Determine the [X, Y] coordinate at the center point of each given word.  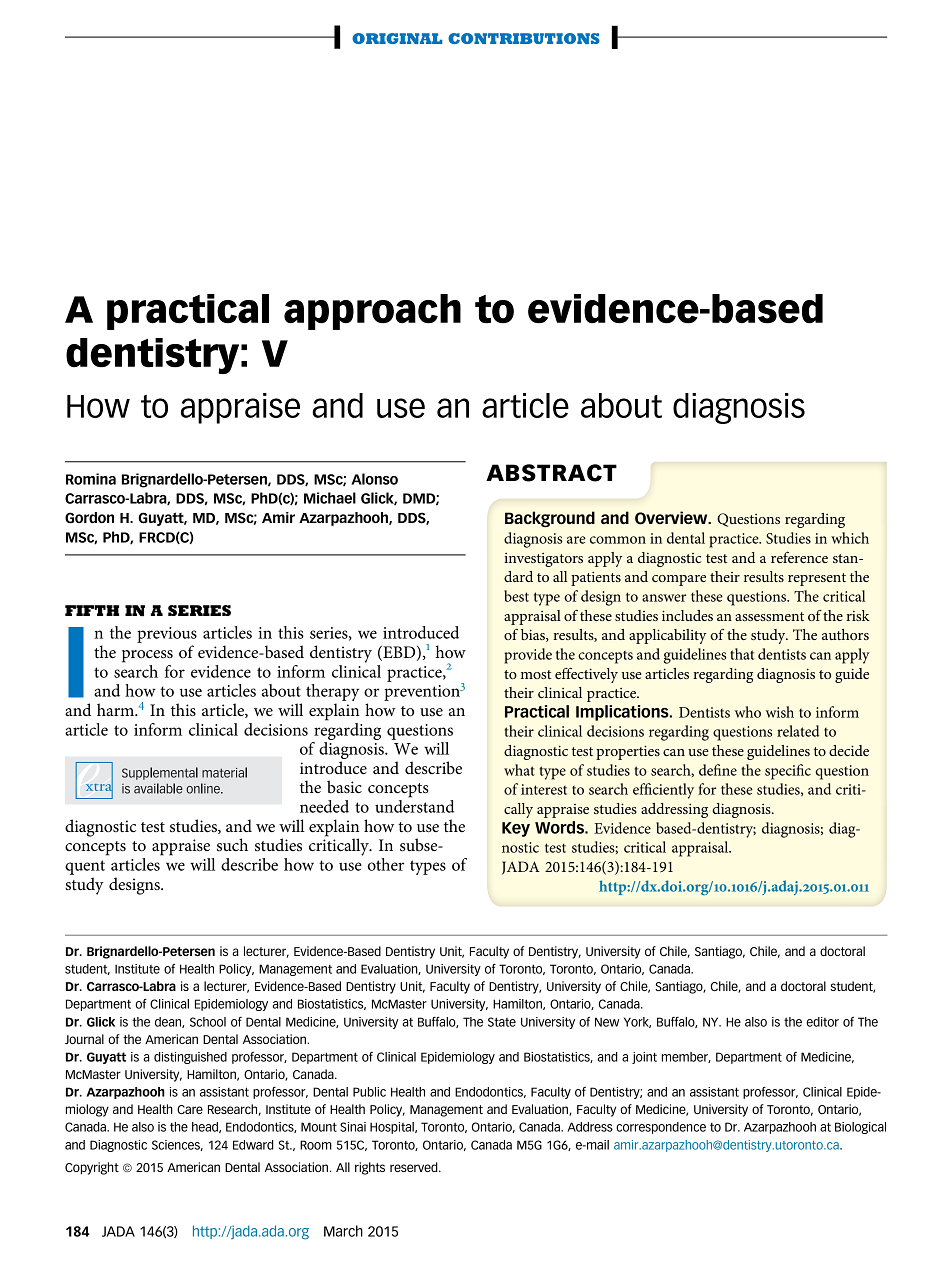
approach [372, 312]
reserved [415, 1167]
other [386, 864]
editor [822, 1022]
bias [534, 635]
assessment [769, 616]
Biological [860, 1128]
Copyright [92, 1168]
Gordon [89, 518]
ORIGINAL [397, 38]
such [232, 844]
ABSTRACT [551, 473]
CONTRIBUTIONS [524, 38]
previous [167, 635]
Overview [672, 518]
